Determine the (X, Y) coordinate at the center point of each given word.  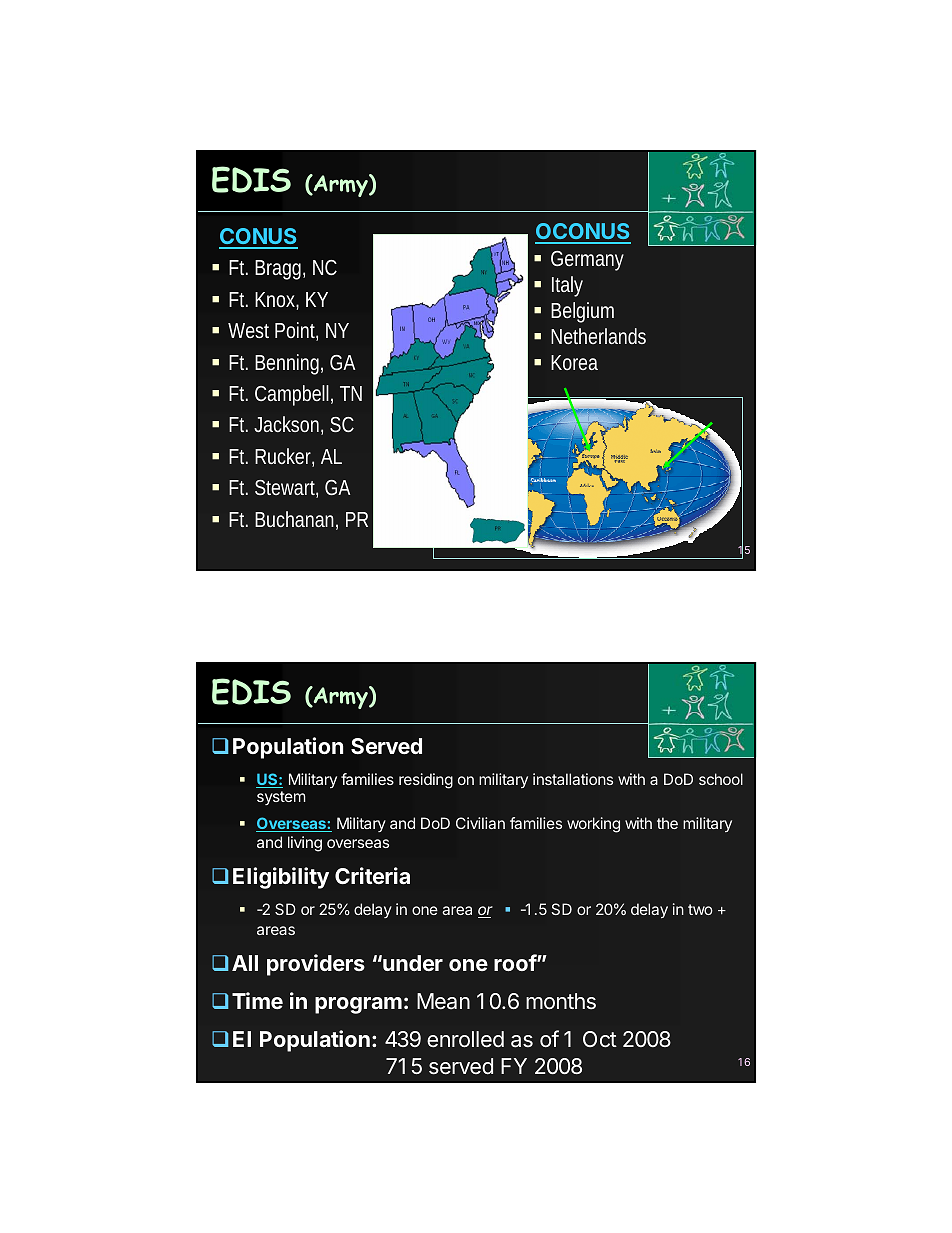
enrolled (465, 1039)
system (281, 798)
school (721, 779)
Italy (567, 286)
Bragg (278, 270)
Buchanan (294, 519)
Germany (587, 261)
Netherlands (598, 336)
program (358, 1005)
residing (426, 781)
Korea (574, 362)
